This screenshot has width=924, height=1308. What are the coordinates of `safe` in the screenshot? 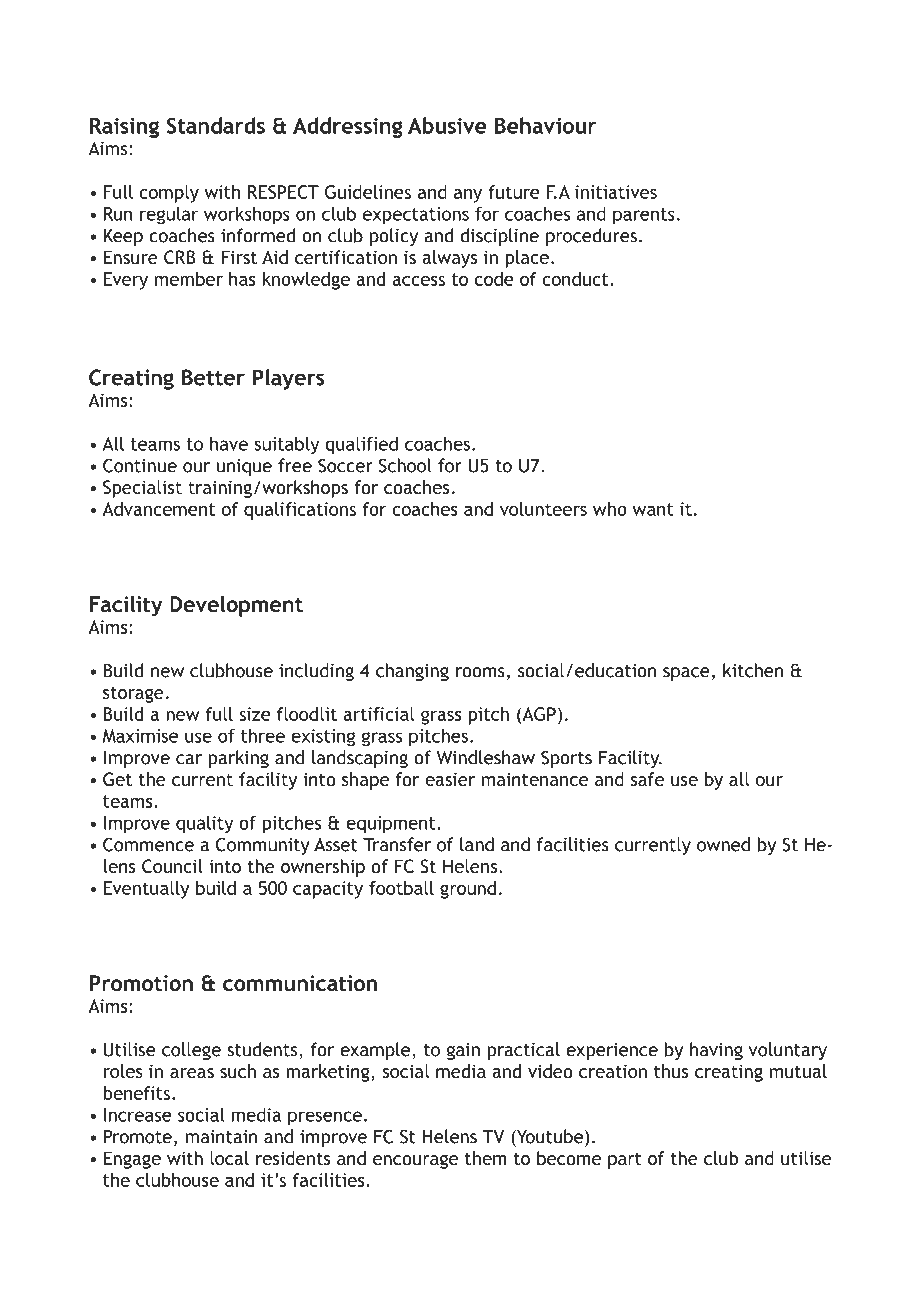 It's located at (647, 779).
